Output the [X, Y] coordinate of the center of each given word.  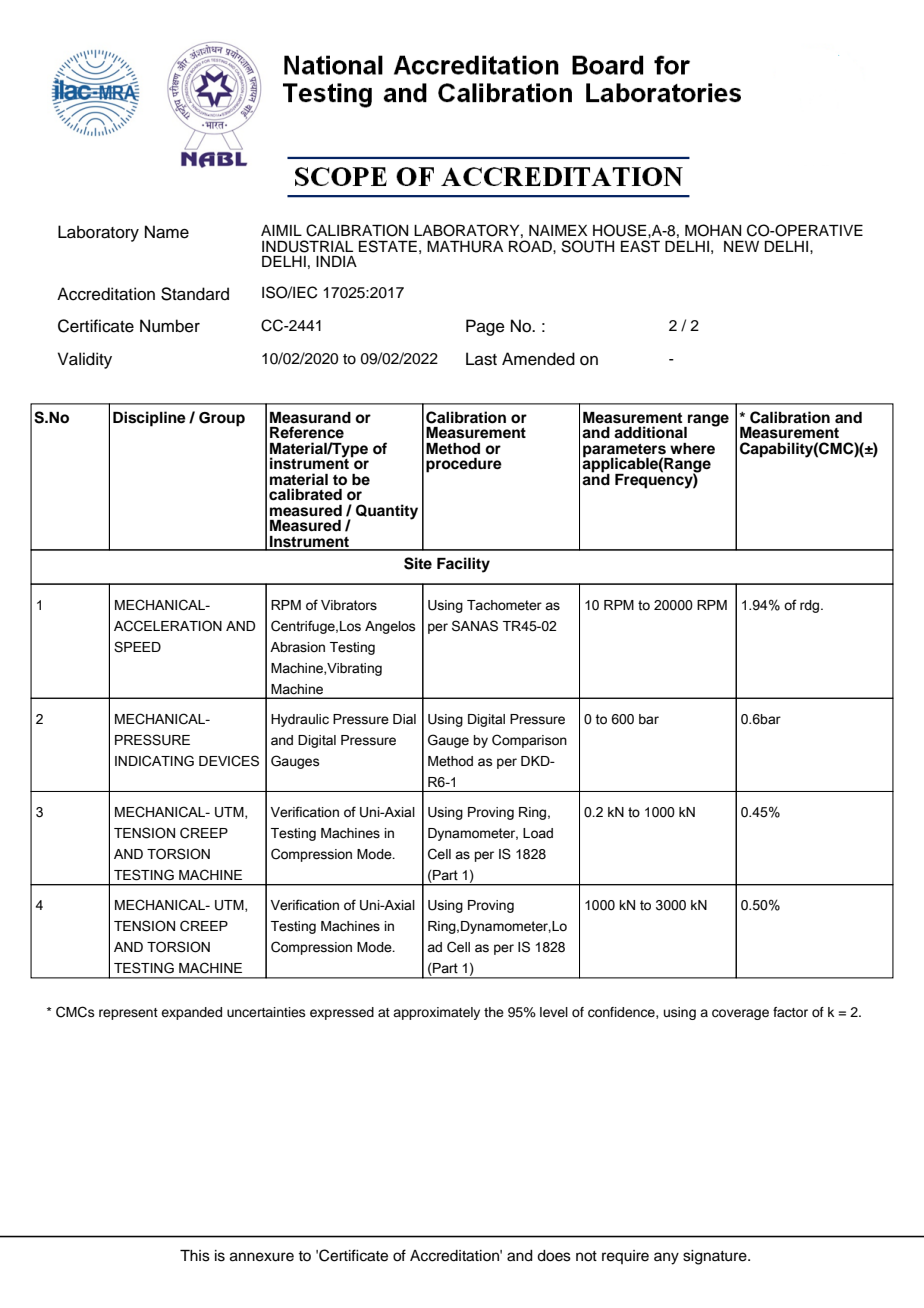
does [554, 1256]
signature [716, 1257]
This [195, 1256]
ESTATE [388, 246]
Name [167, 232]
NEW [741, 246]
